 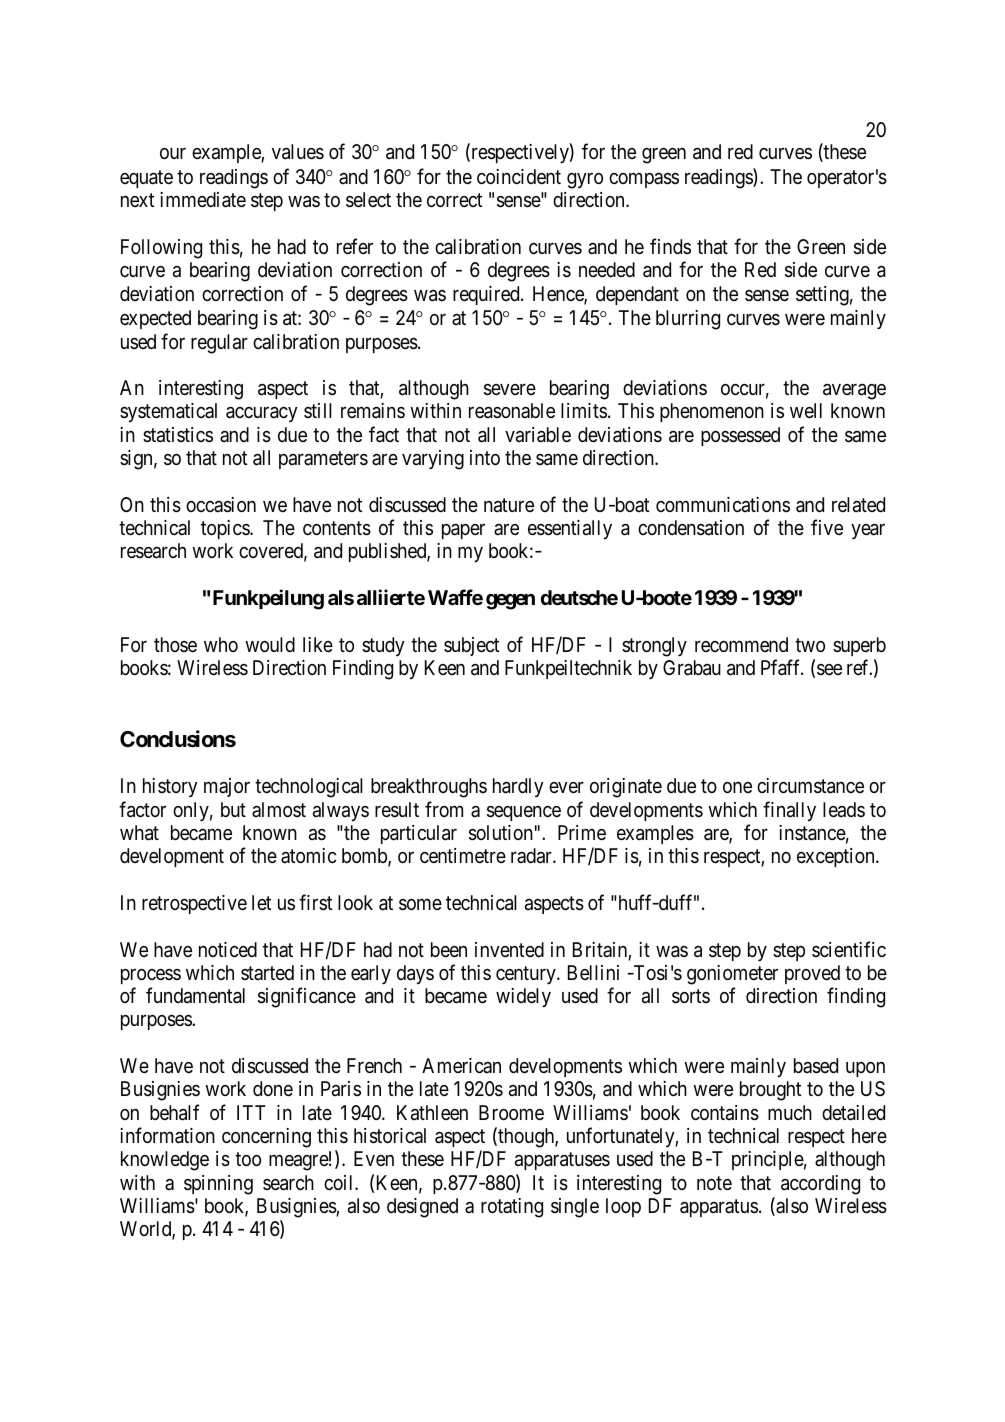 I want to click on but, so click(x=233, y=809).
